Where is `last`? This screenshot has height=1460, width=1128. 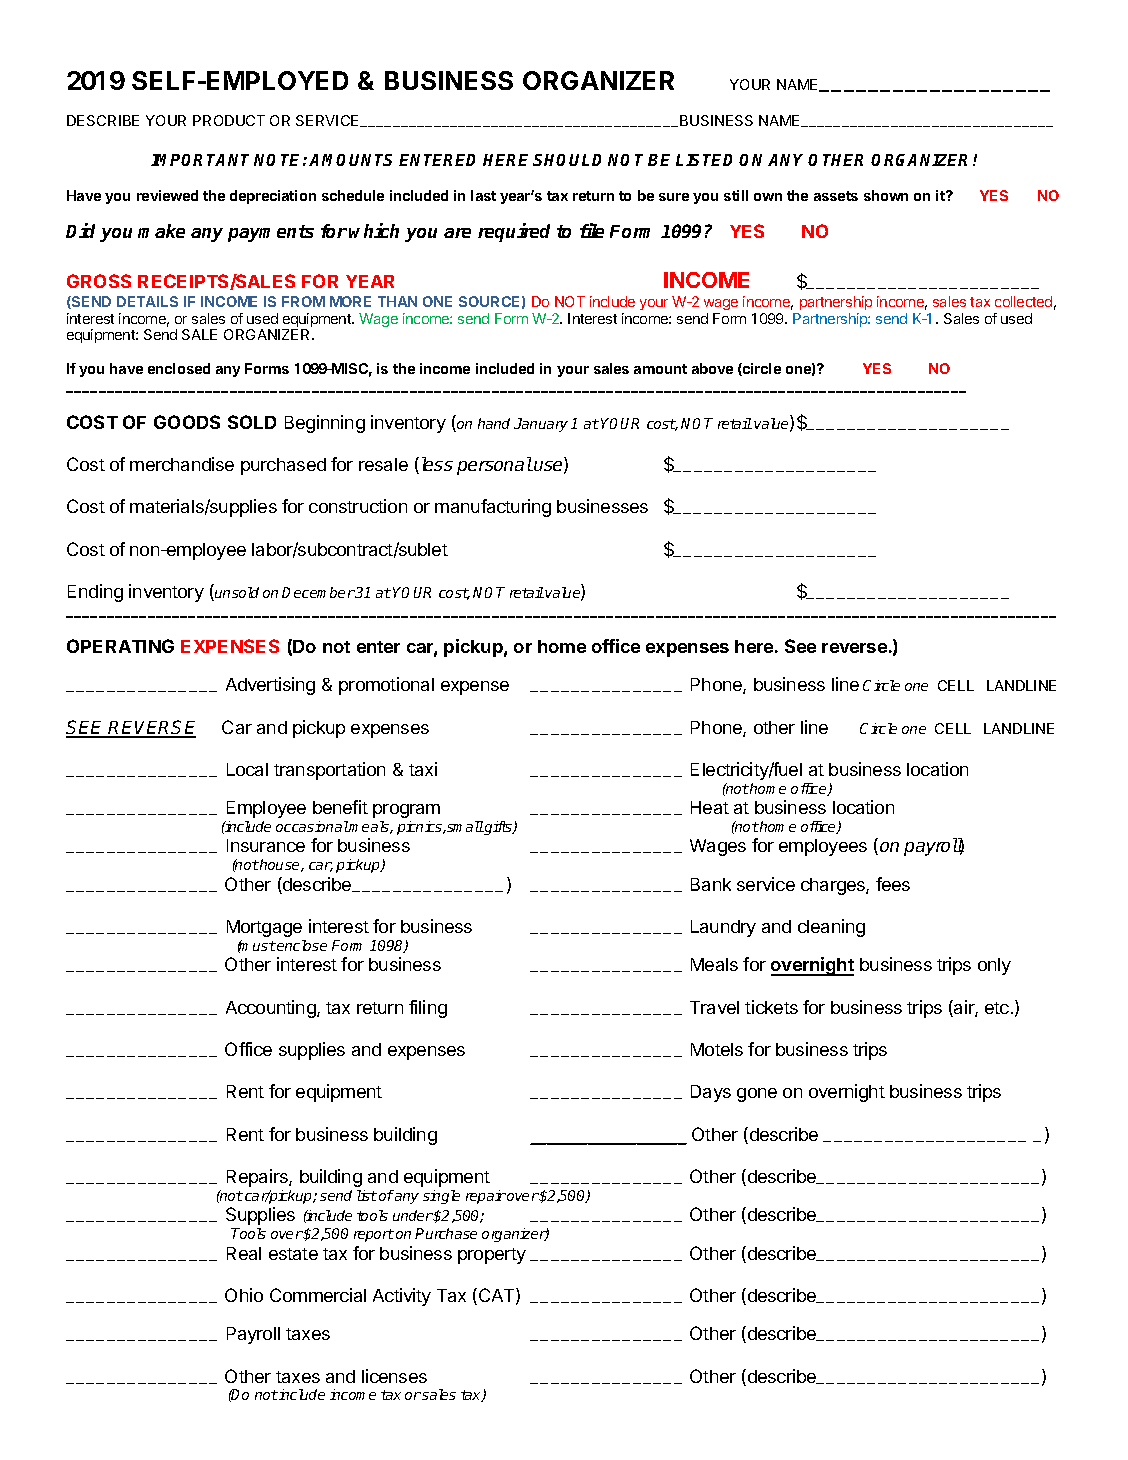 last is located at coordinates (483, 195).
